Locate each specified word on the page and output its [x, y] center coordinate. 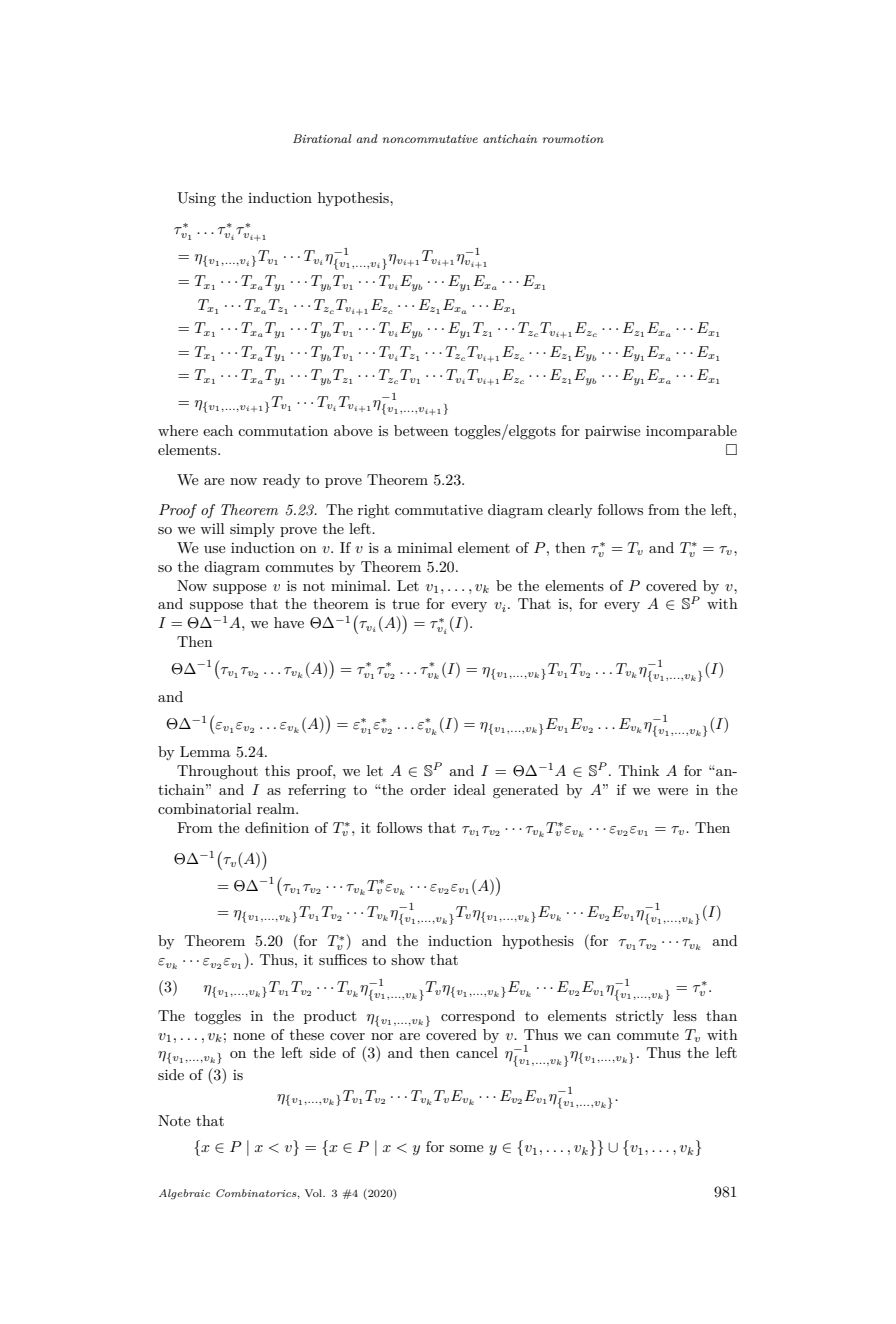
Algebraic [184, 1194]
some [467, 1148]
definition [277, 827]
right [374, 511]
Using [196, 199]
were [672, 791]
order [428, 789]
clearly [570, 511]
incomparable [691, 432]
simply [252, 530]
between [421, 430]
